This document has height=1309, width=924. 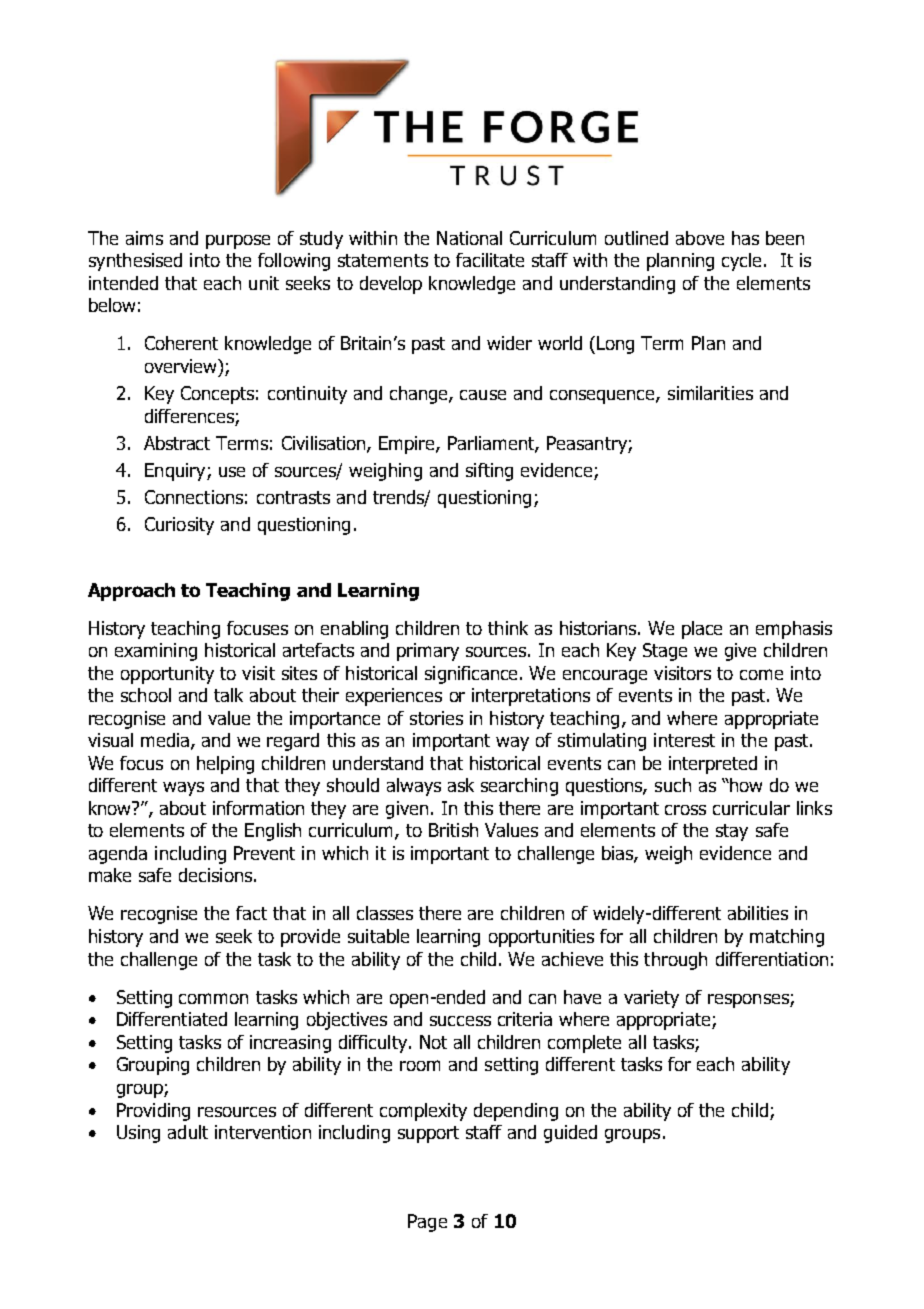 What do you see at coordinates (570, 1134) in the document?
I see `guided` at bounding box center [570, 1134].
